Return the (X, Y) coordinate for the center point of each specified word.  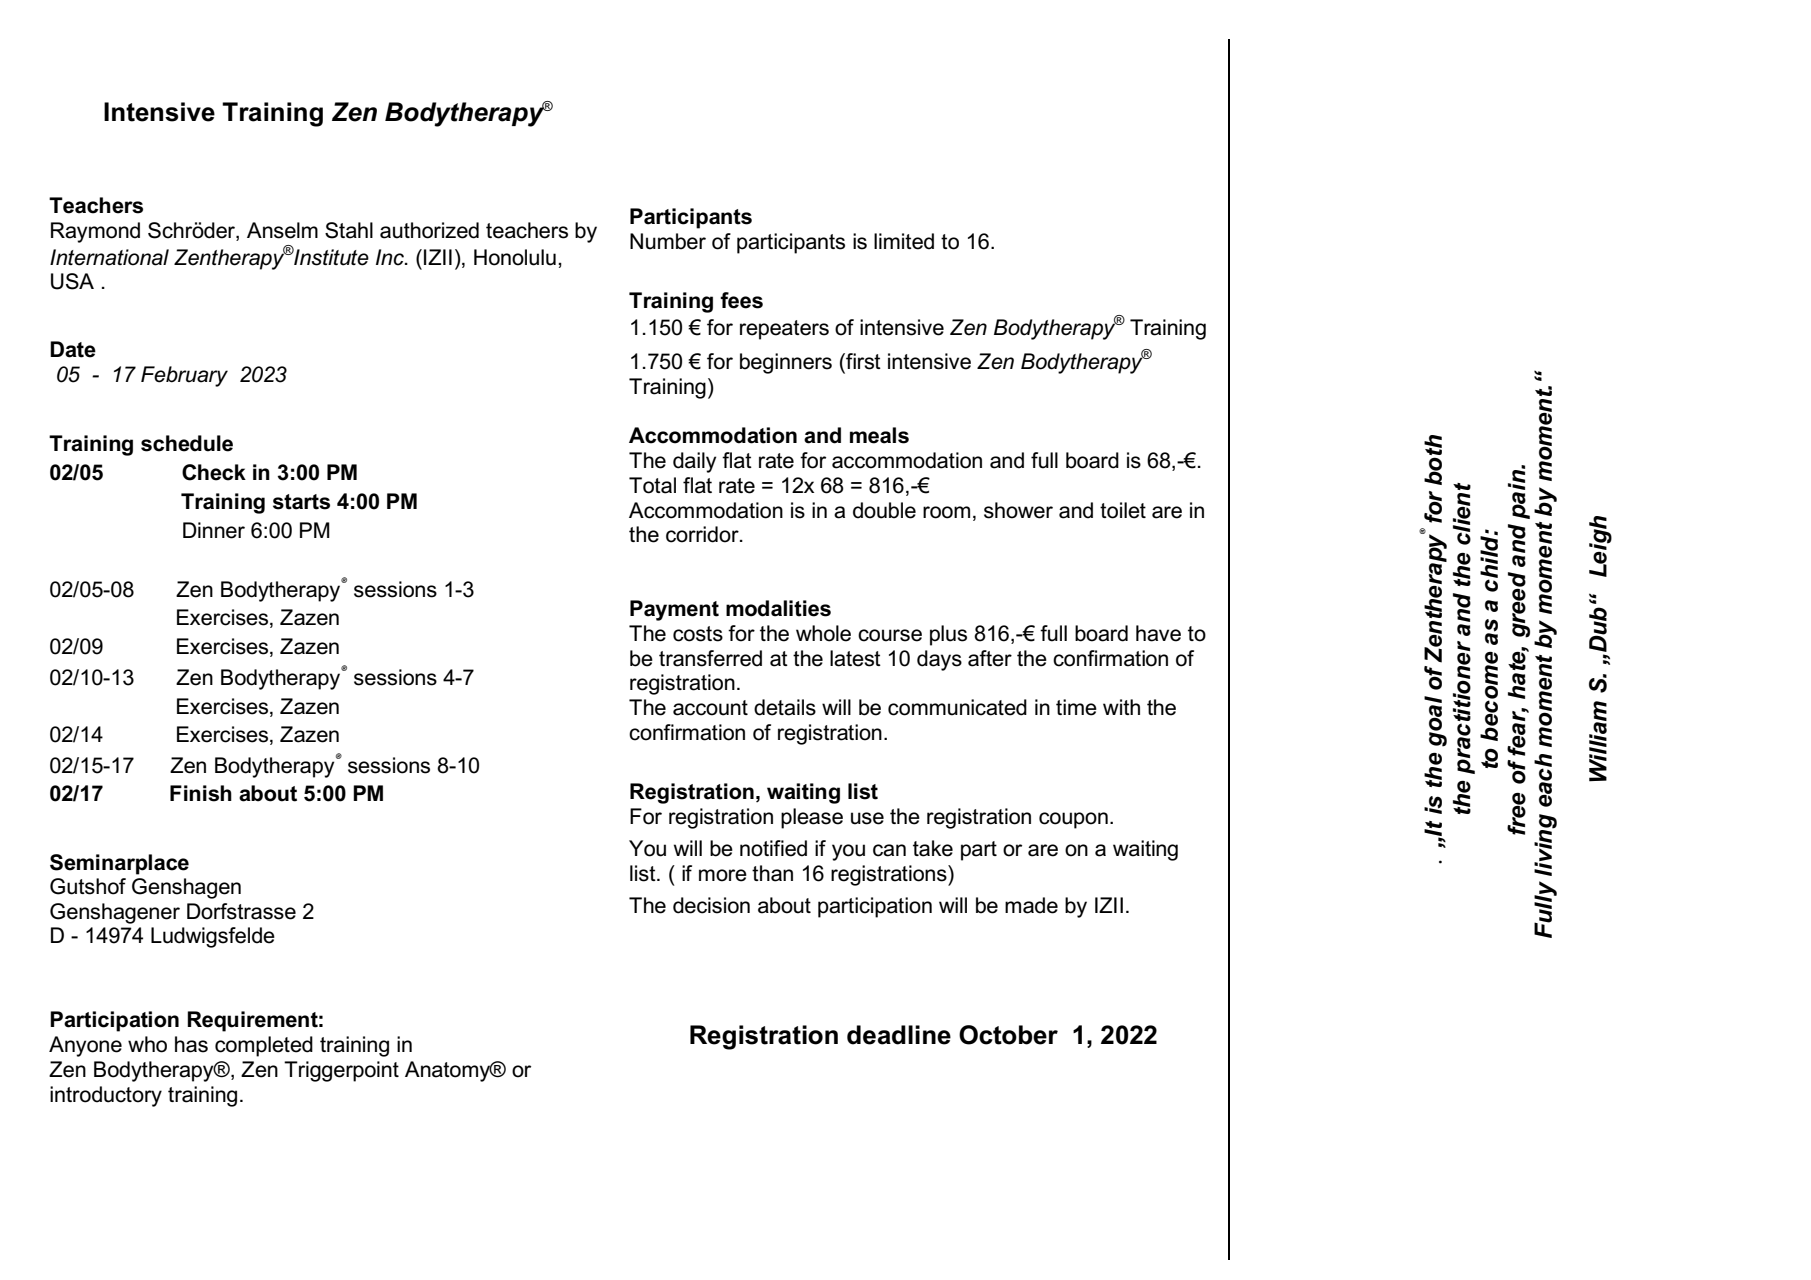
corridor (703, 534)
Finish (201, 793)
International (109, 257)
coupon (1073, 820)
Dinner (214, 530)
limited (904, 241)
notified (773, 848)
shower (1018, 510)
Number (668, 241)
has (191, 1044)
